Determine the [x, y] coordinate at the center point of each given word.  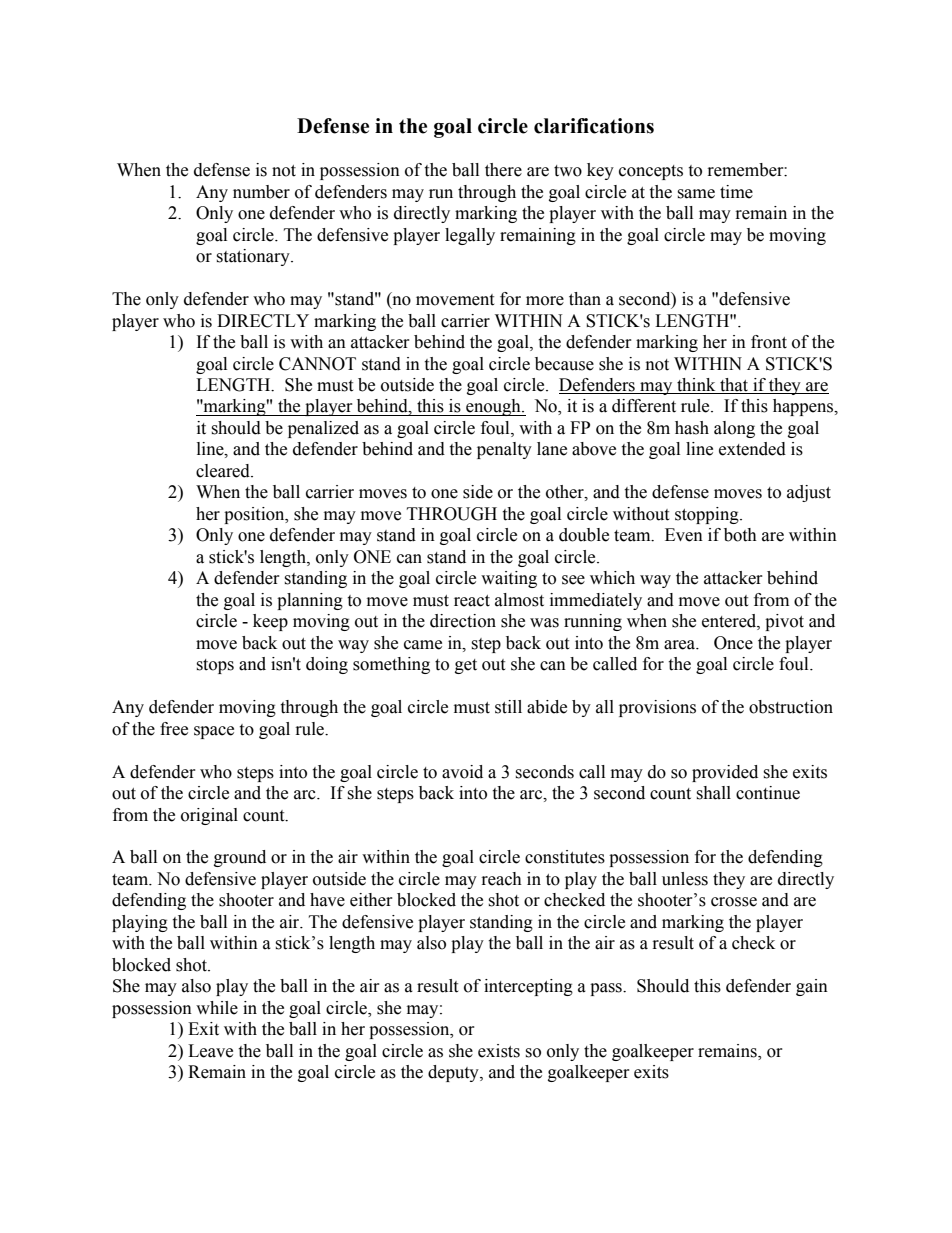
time [736, 192]
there [503, 170]
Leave [210, 1051]
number [261, 192]
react [472, 601]
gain [812, 987]
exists [499, 1051]
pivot [784, 622]
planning [310, 601]
